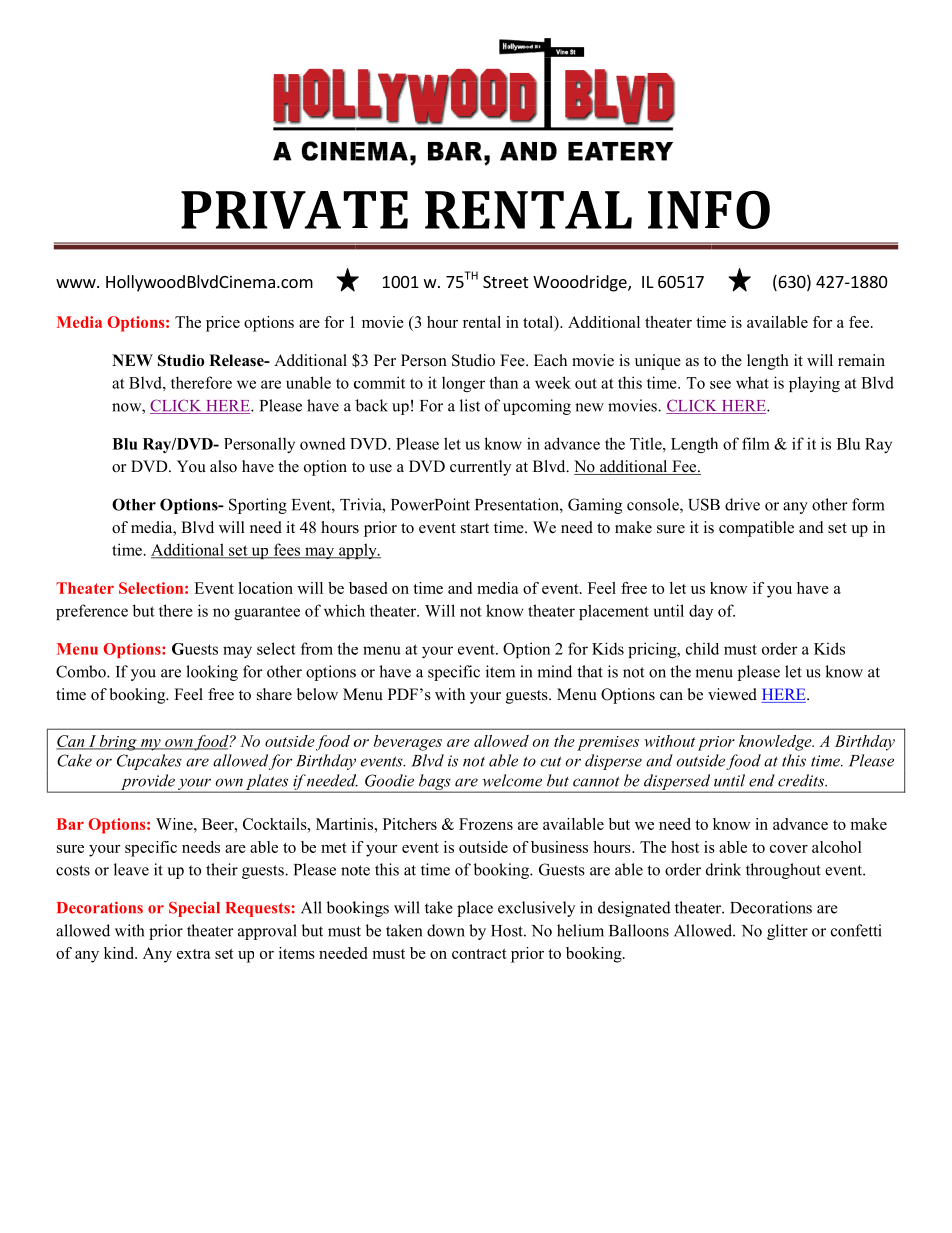  I want to click on from, so click(317, 648).
